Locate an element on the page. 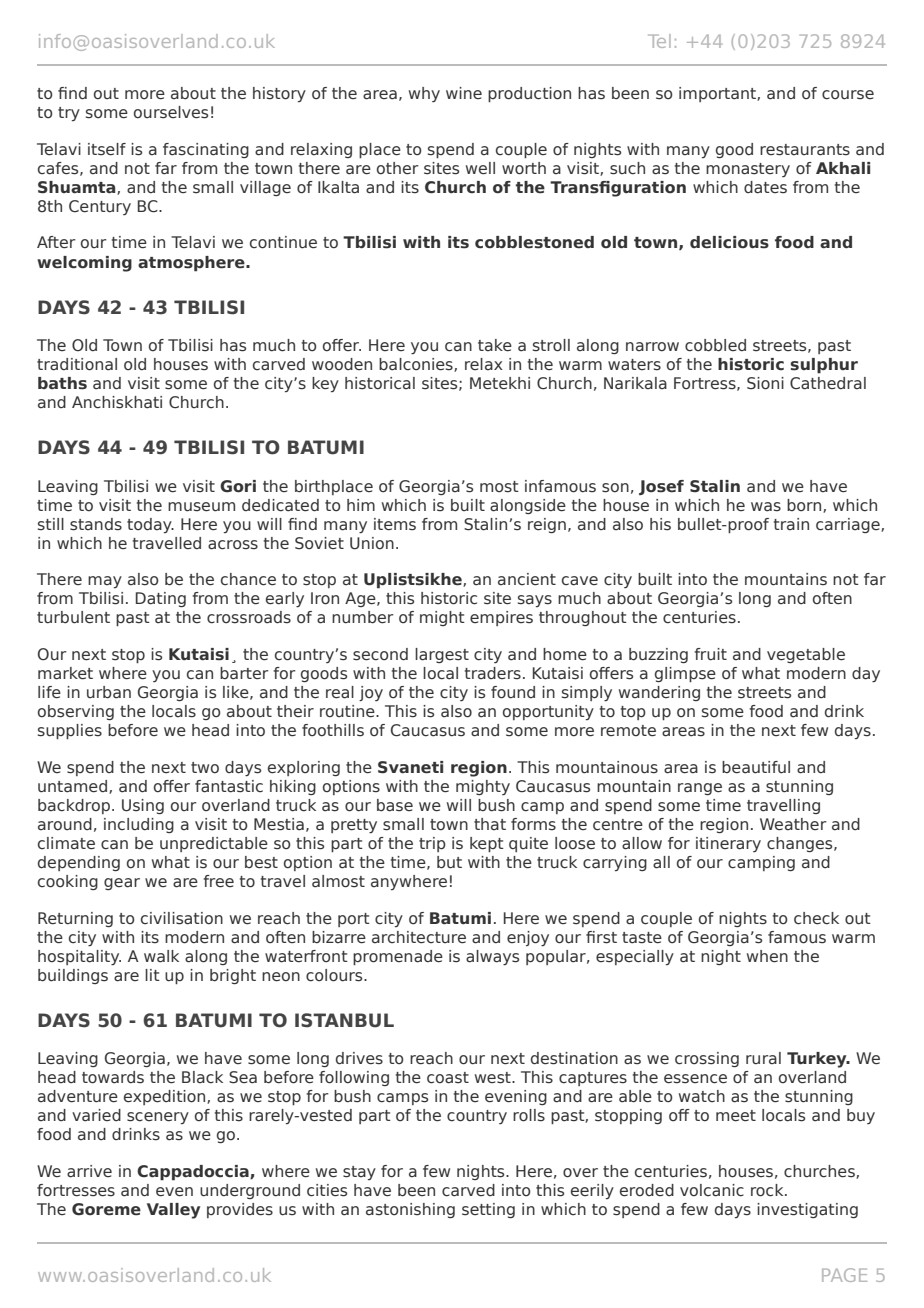 This image has height=1308, width=924. urban is located at coordinates (109, 692).
